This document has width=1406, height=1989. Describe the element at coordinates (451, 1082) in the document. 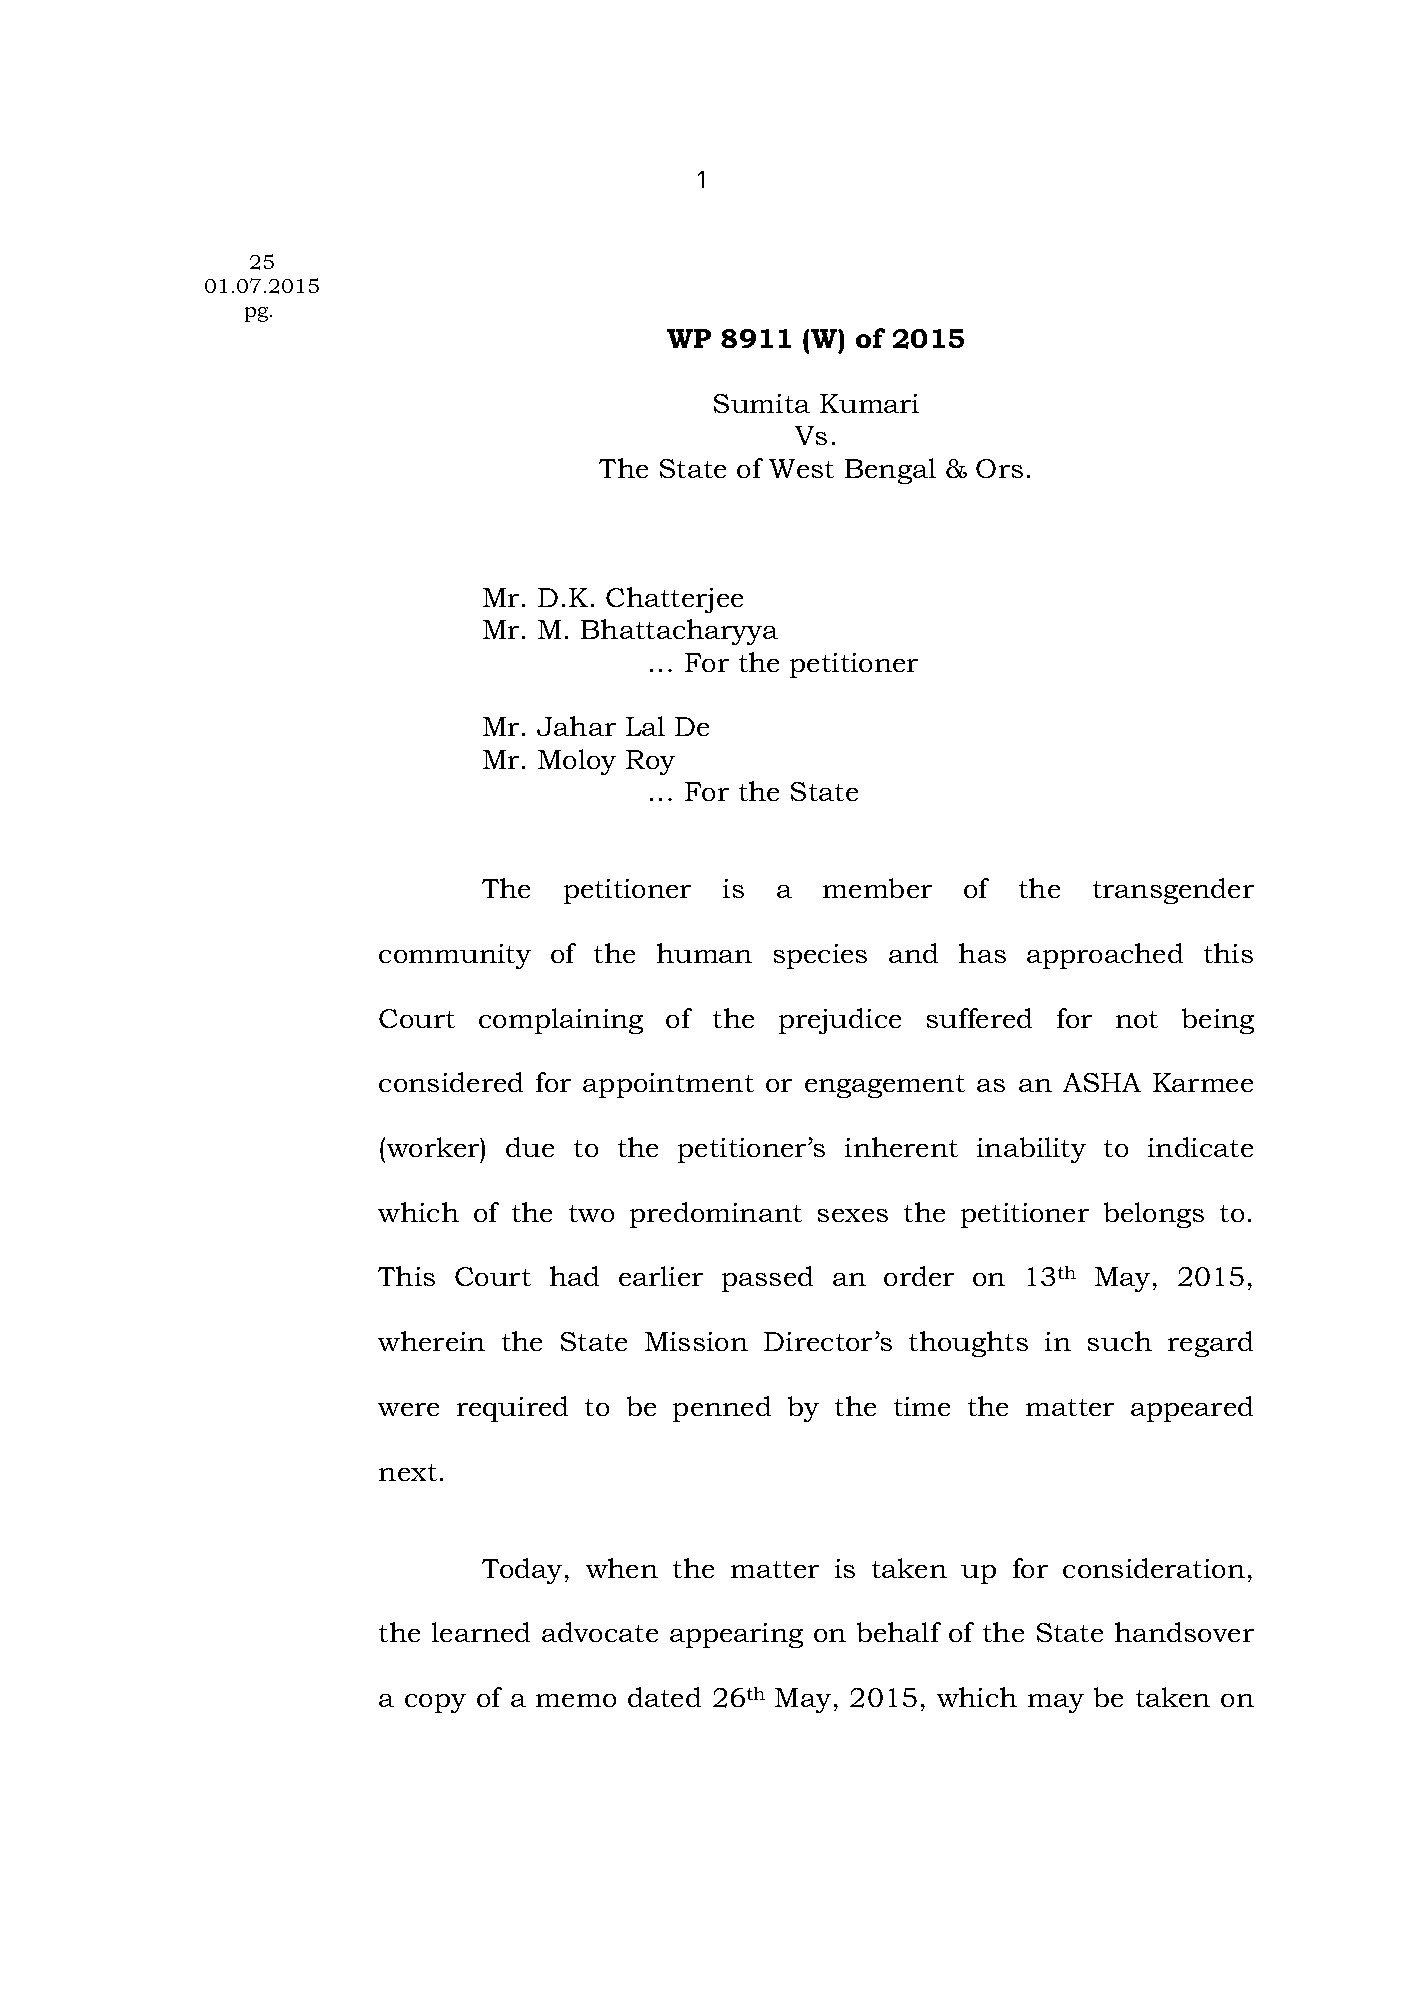

I see `considered` at that location.
